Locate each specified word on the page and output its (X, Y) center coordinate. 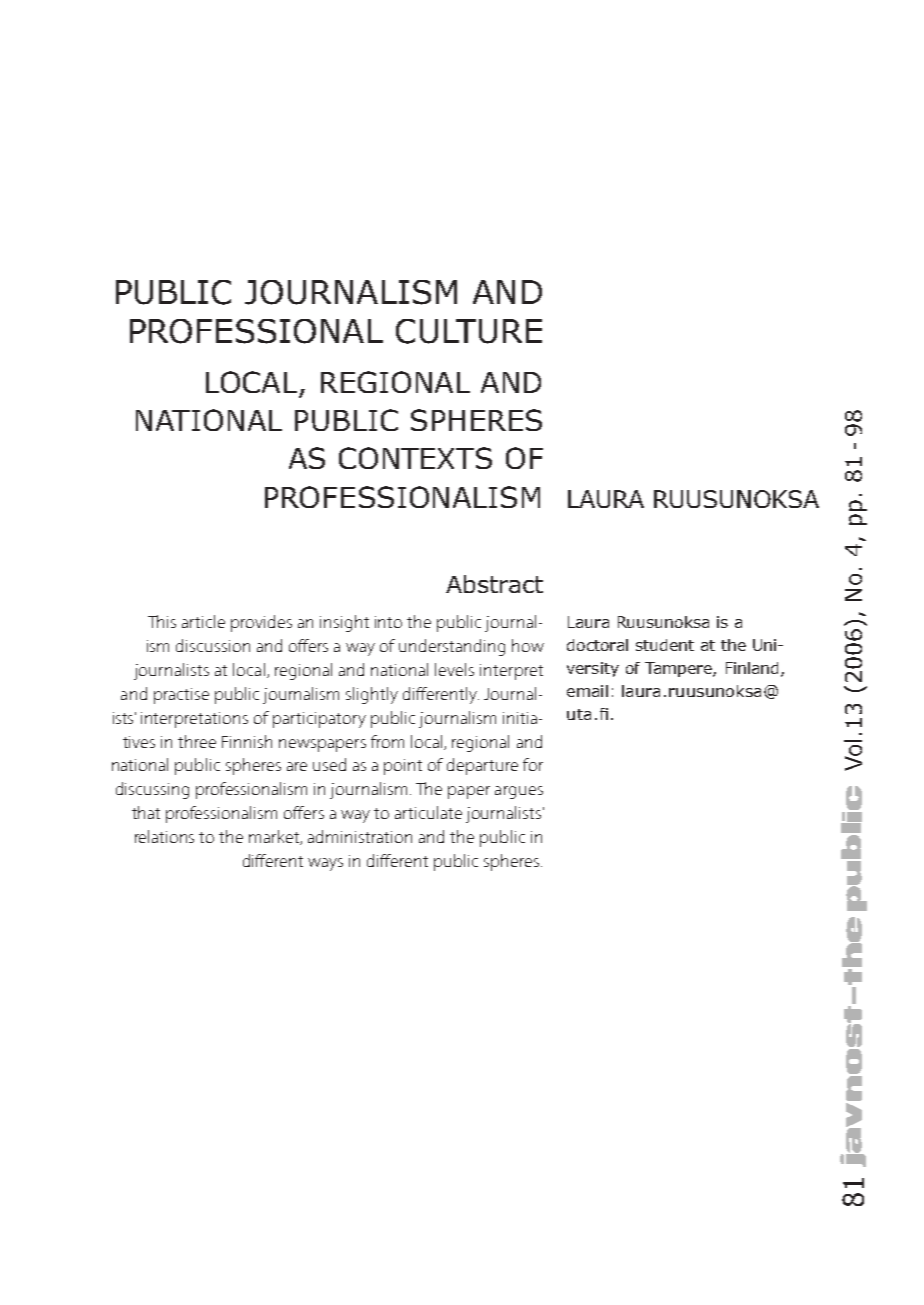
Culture (469, 331)
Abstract (494, 584)
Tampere (679, 669)
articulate (428, 812)
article (203, 621)
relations (164, 836)
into (388, 622)
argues (519, 792)
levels (454, 669)
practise (181, 696)
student (665, 645)
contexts (415, 458)
